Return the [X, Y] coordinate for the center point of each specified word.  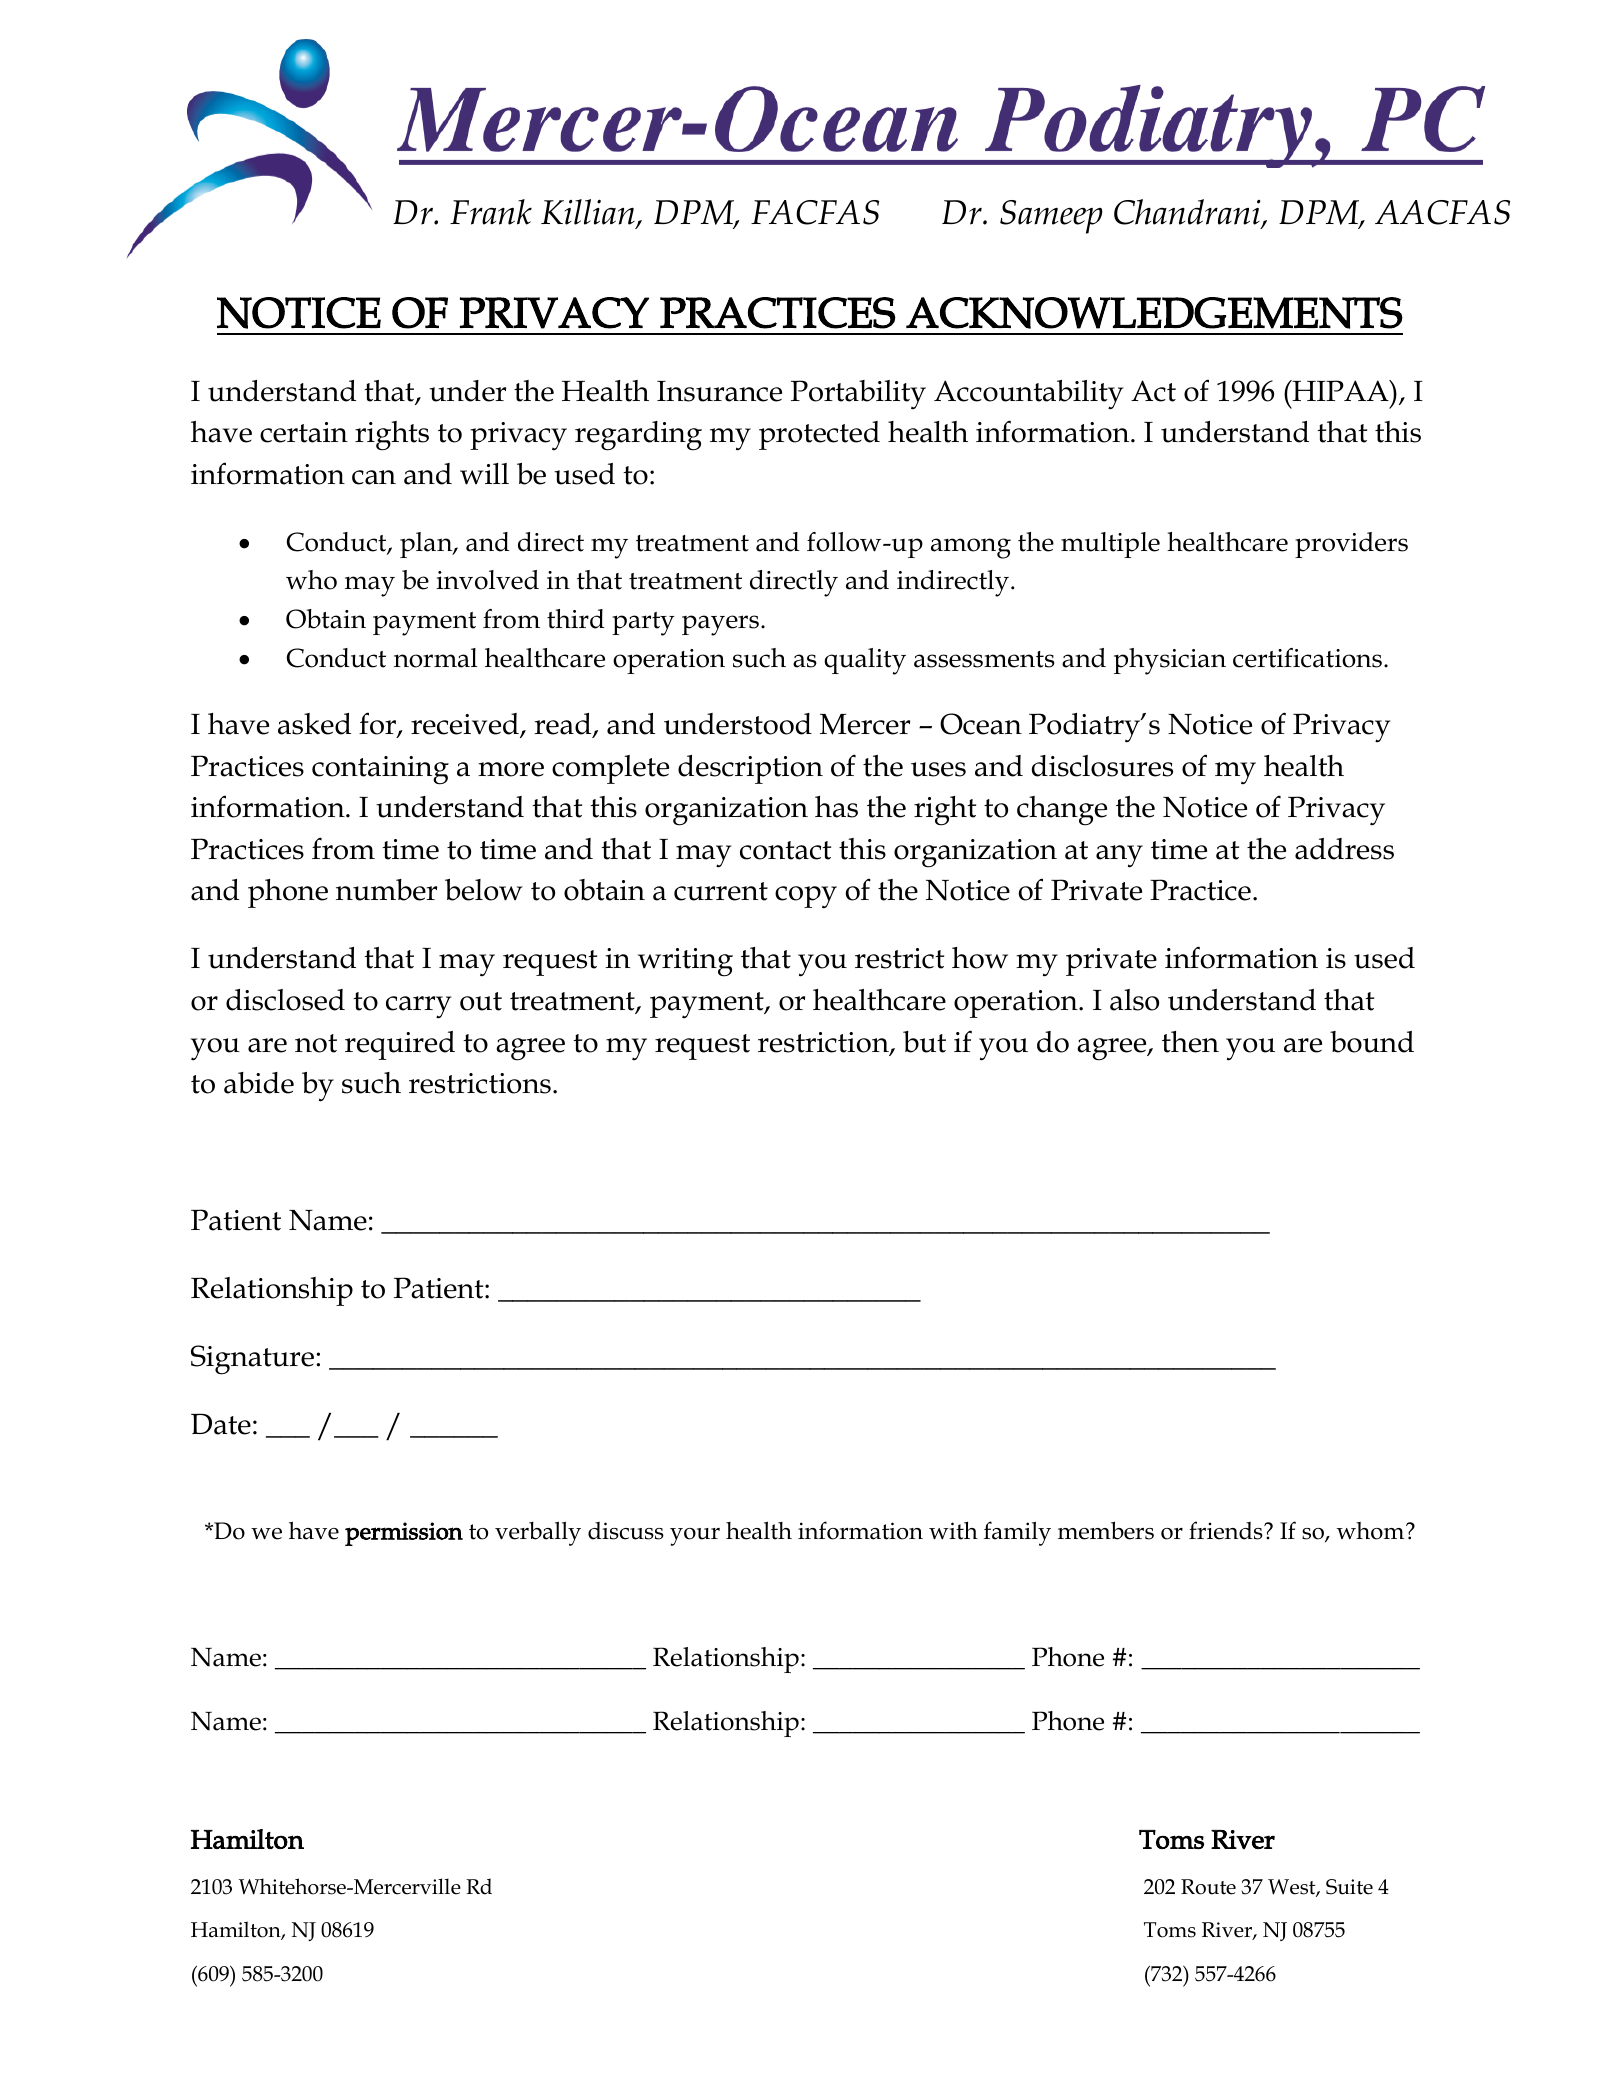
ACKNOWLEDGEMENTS [1154, 313]
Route [1208, 1887]
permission [404, 1534]
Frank [491, 212]
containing [380, 770]
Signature [252, 1360]
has [836, 807]
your [695, 1537]
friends [1227, 1530]
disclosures [1102, 766]
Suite [1349, 1887]
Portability [858, 395]
